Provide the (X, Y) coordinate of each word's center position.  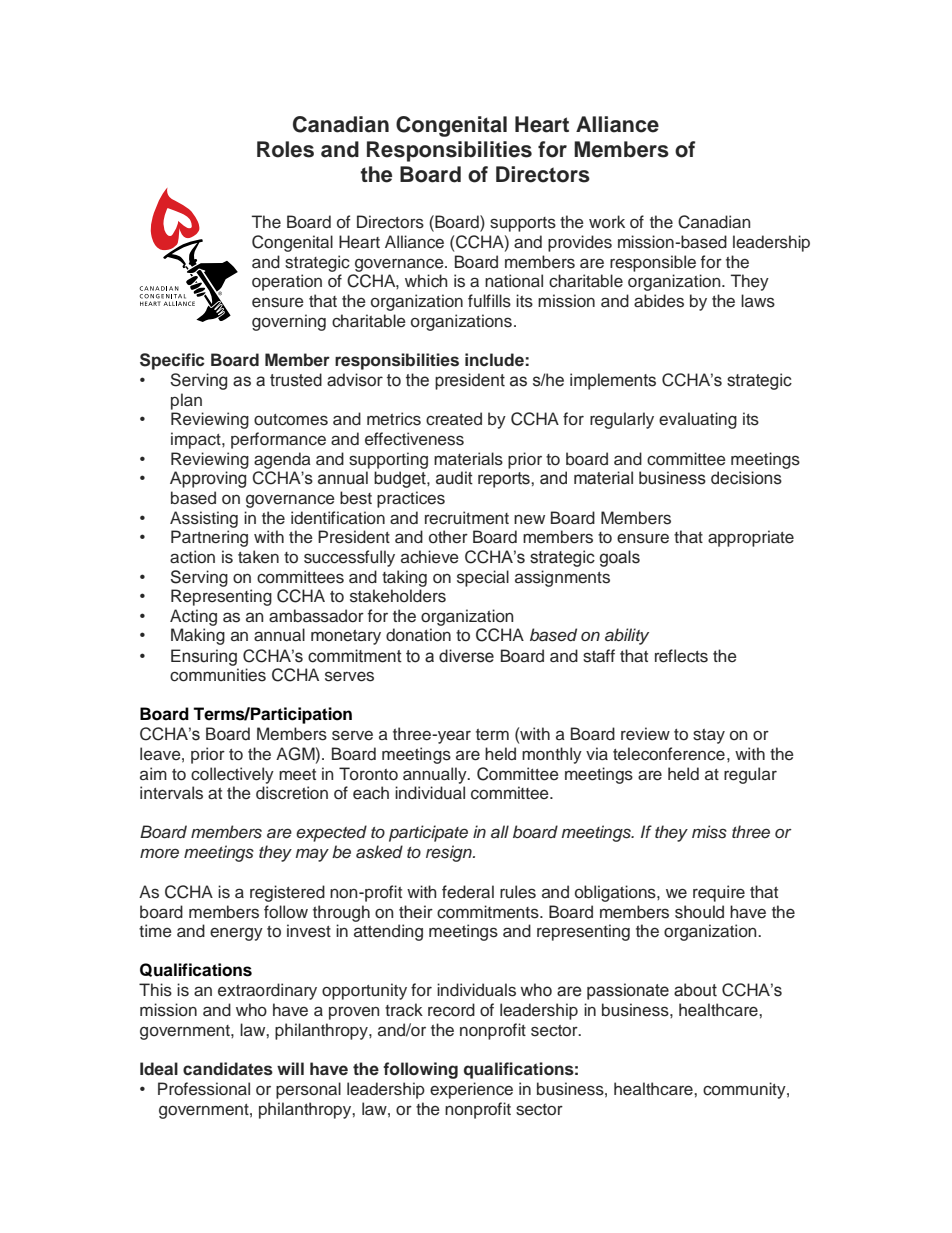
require (719, 893)
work (607, 221)
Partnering (209, 538)
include (494, 360)
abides (659, 301)
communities (218, 675)
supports (523, 224)
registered (287, 893)
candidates (228, 1069)
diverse (466, 656)
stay (709, 736)
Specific (172, 361)
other (448, 537)
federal (468, 892)
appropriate (751, 538)
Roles (285, 149)
